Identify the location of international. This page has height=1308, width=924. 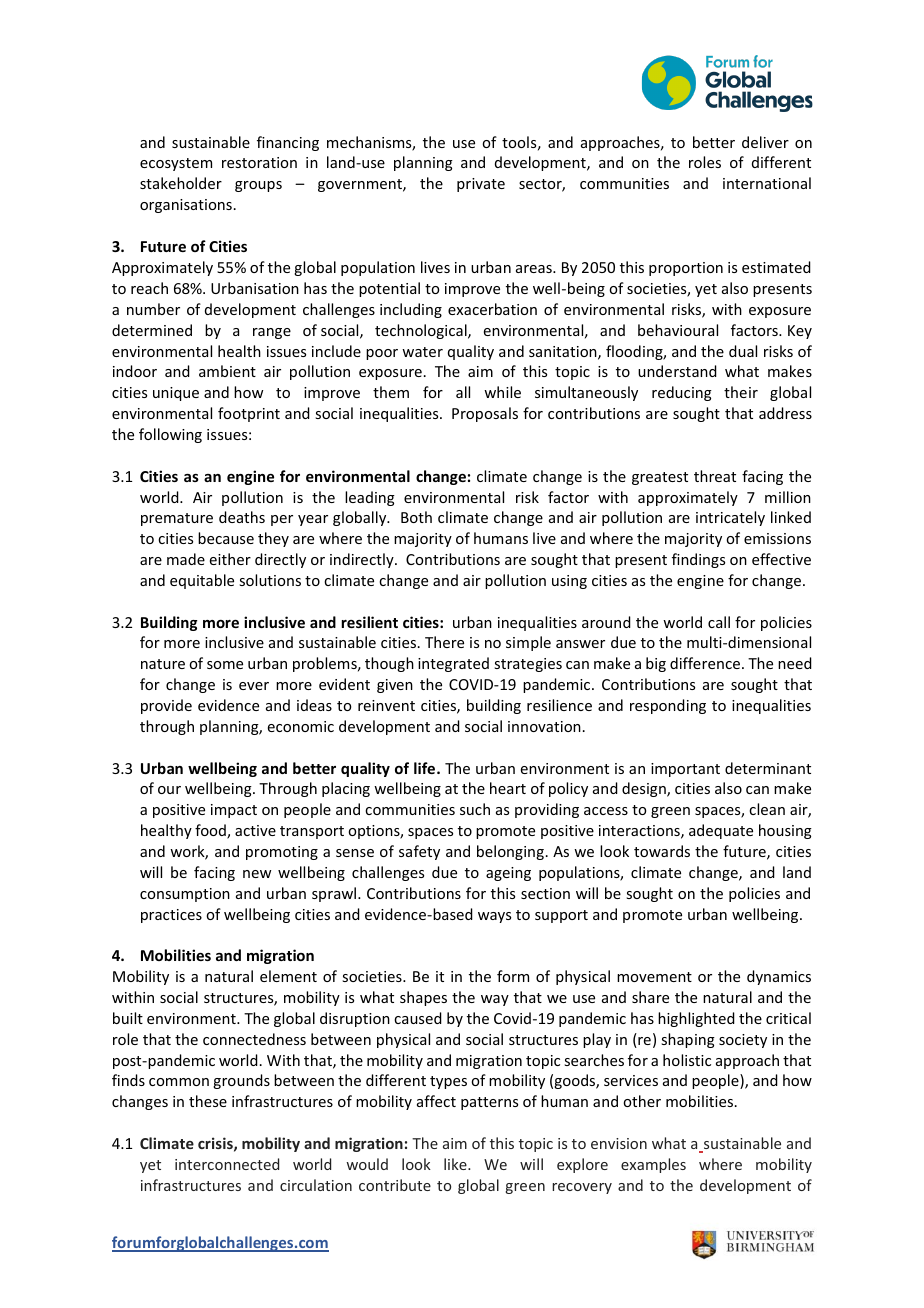
(767, 183).
